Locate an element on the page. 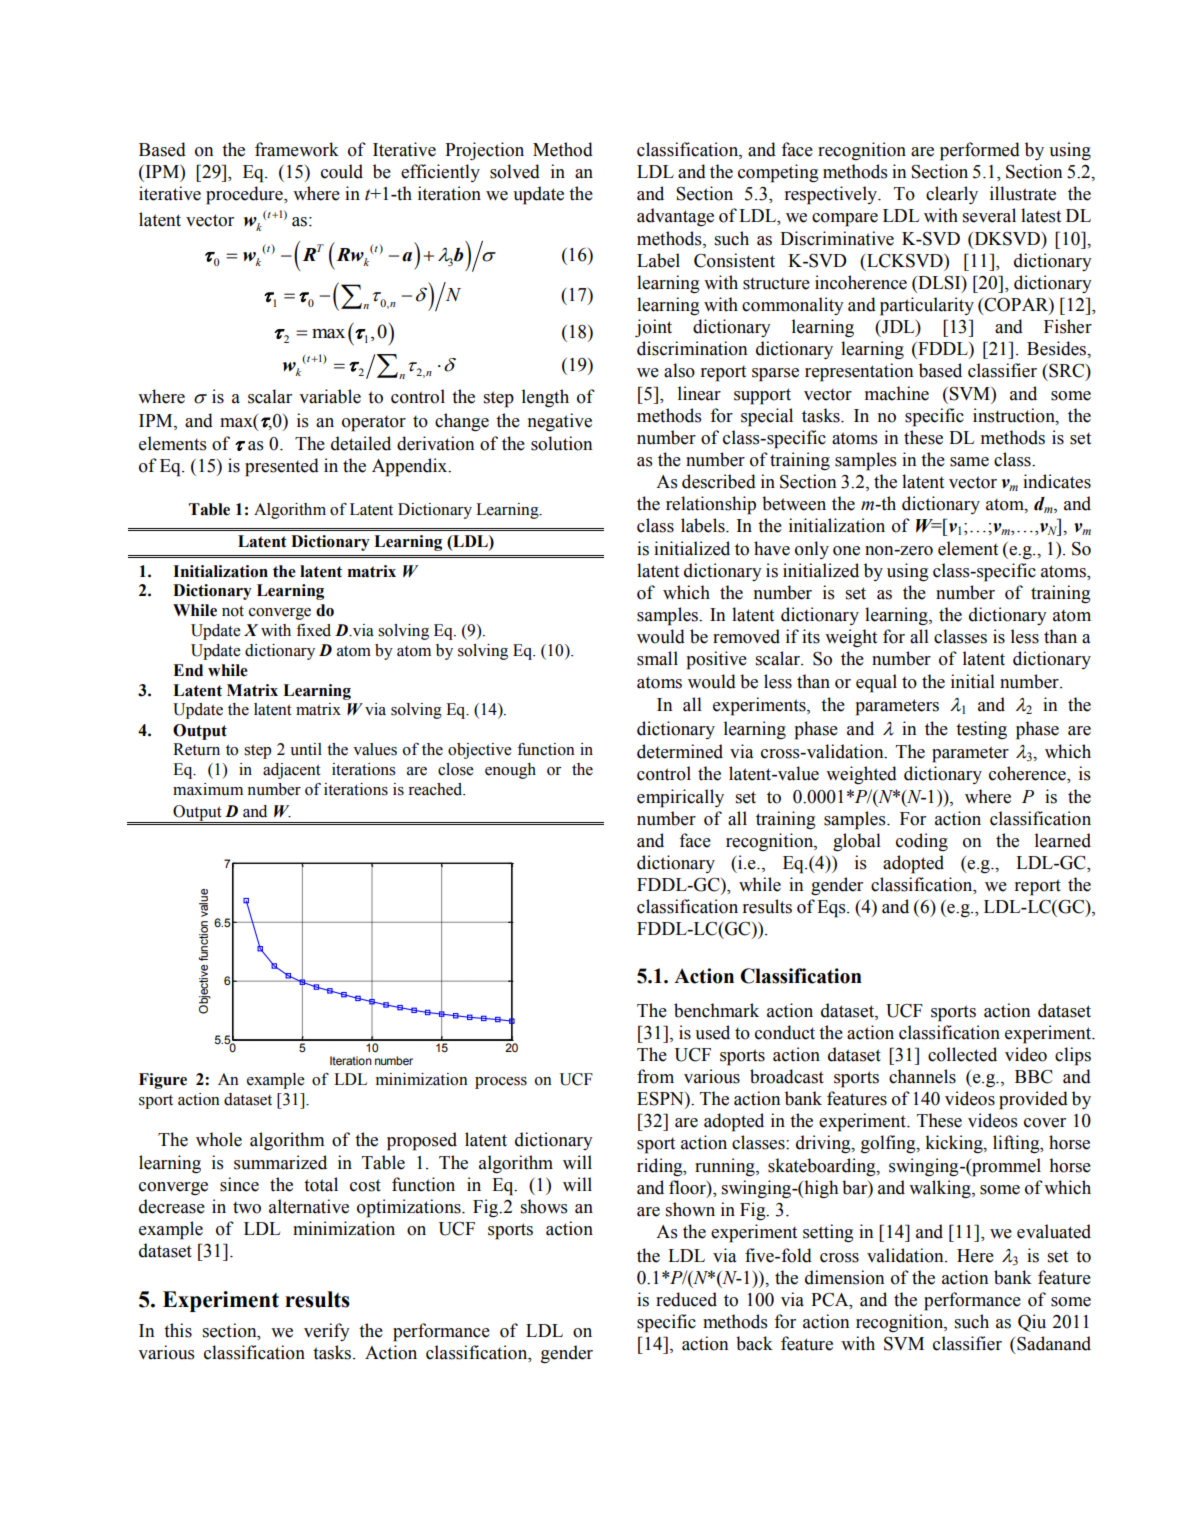  from is located at coordinates (655, 1076).
